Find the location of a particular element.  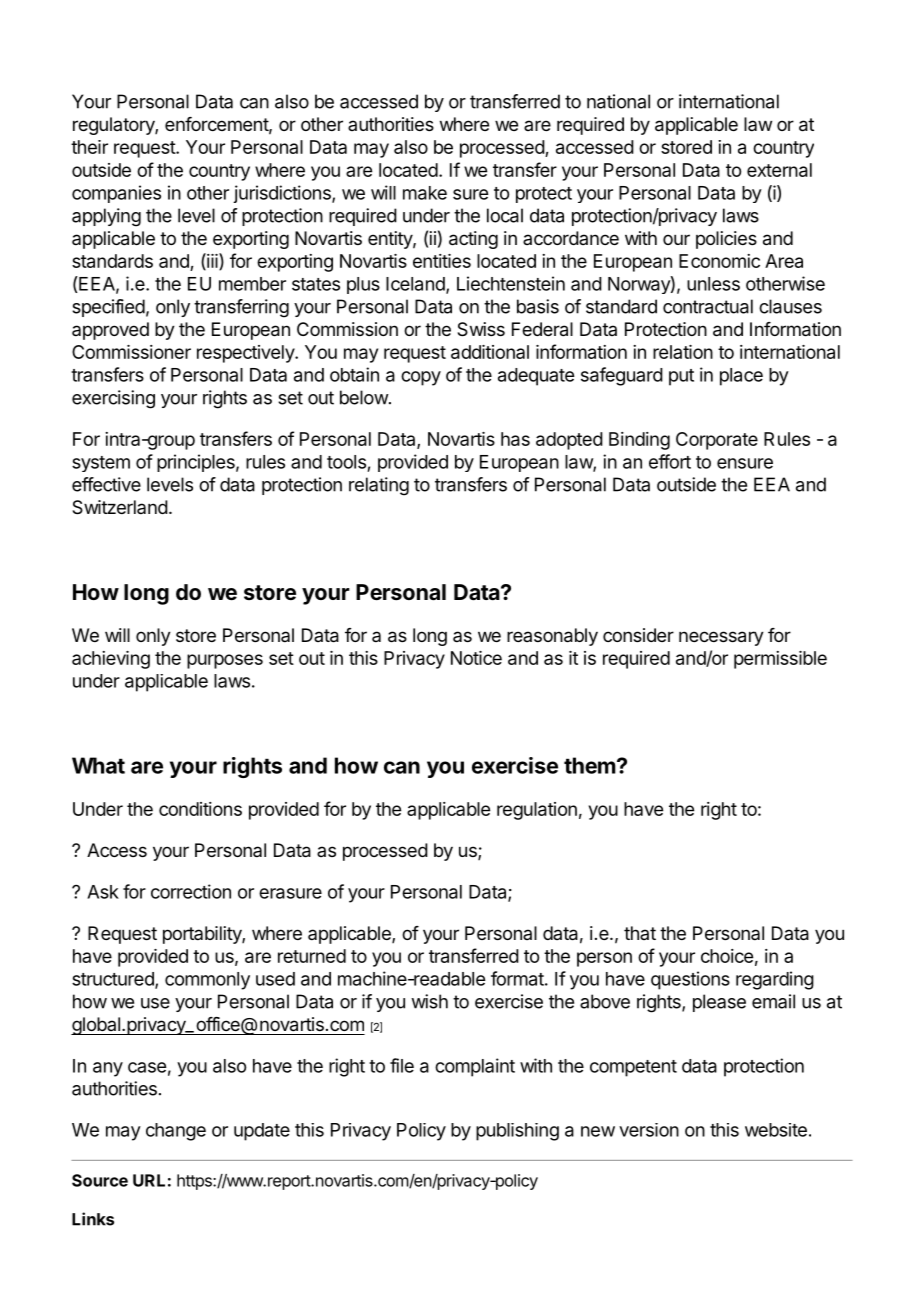

publishing is located at coordinates (517, 1132).
